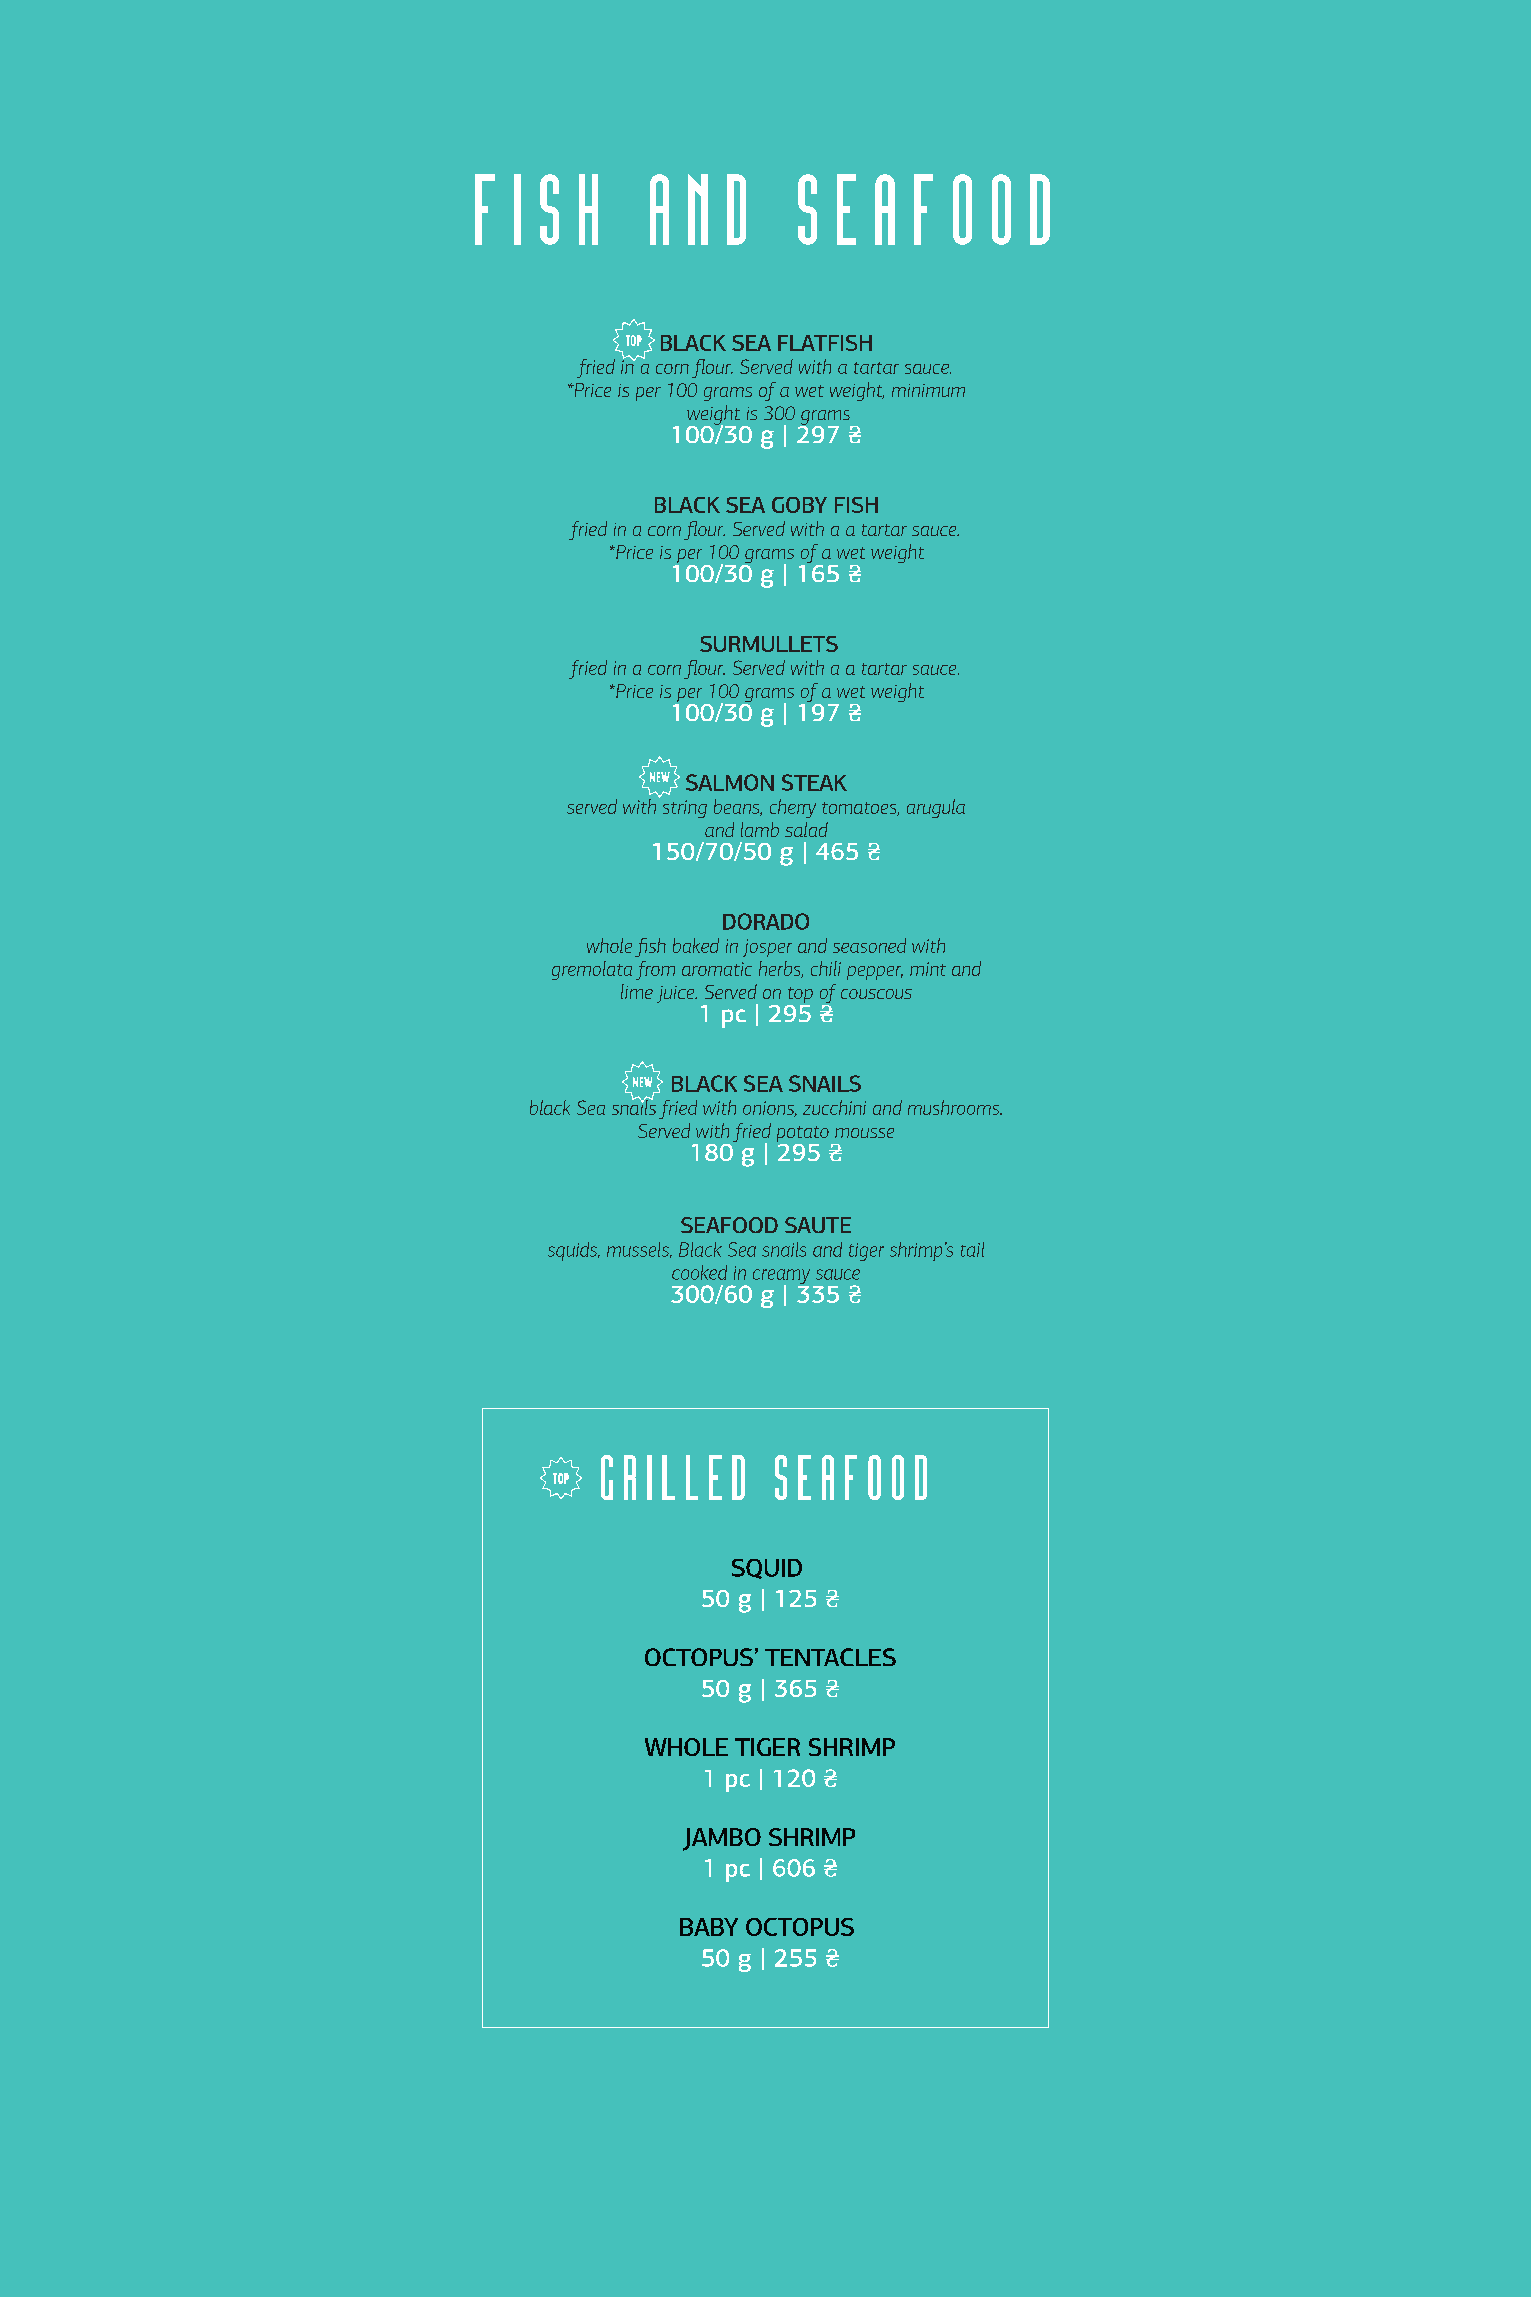 Image resolution: width=1531 pixels, height=2297 pixels. I want to click on arugula, so click(936, 808).
